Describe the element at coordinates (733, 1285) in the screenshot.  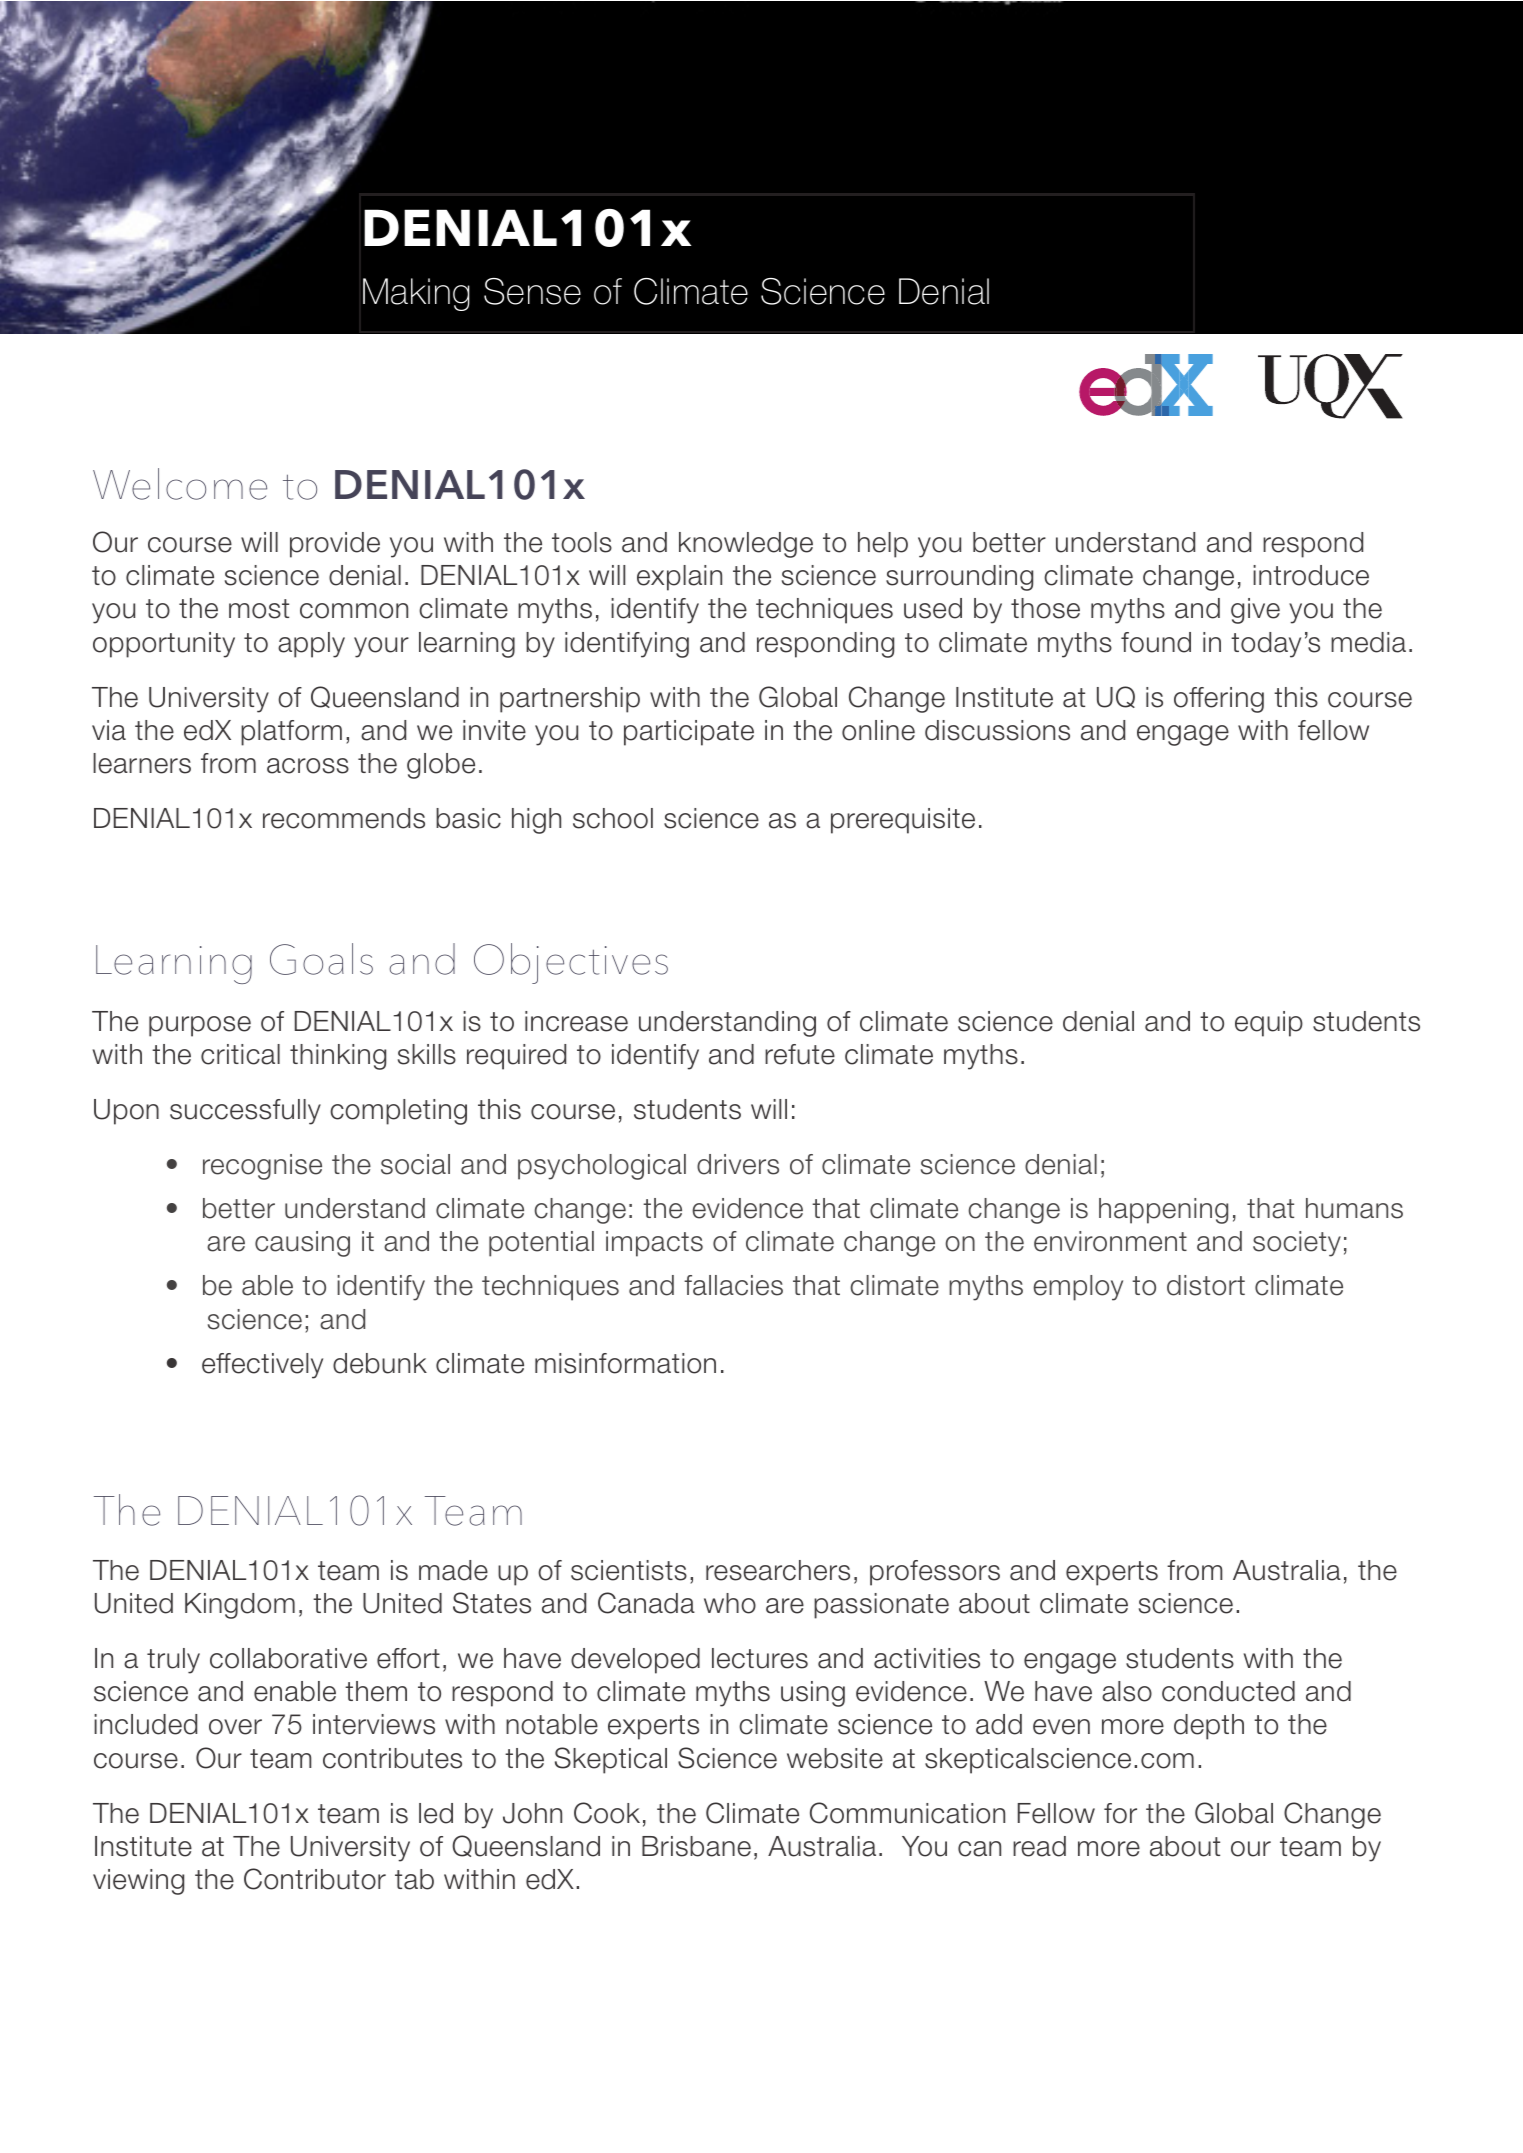
I see `fallacies` at that location.
